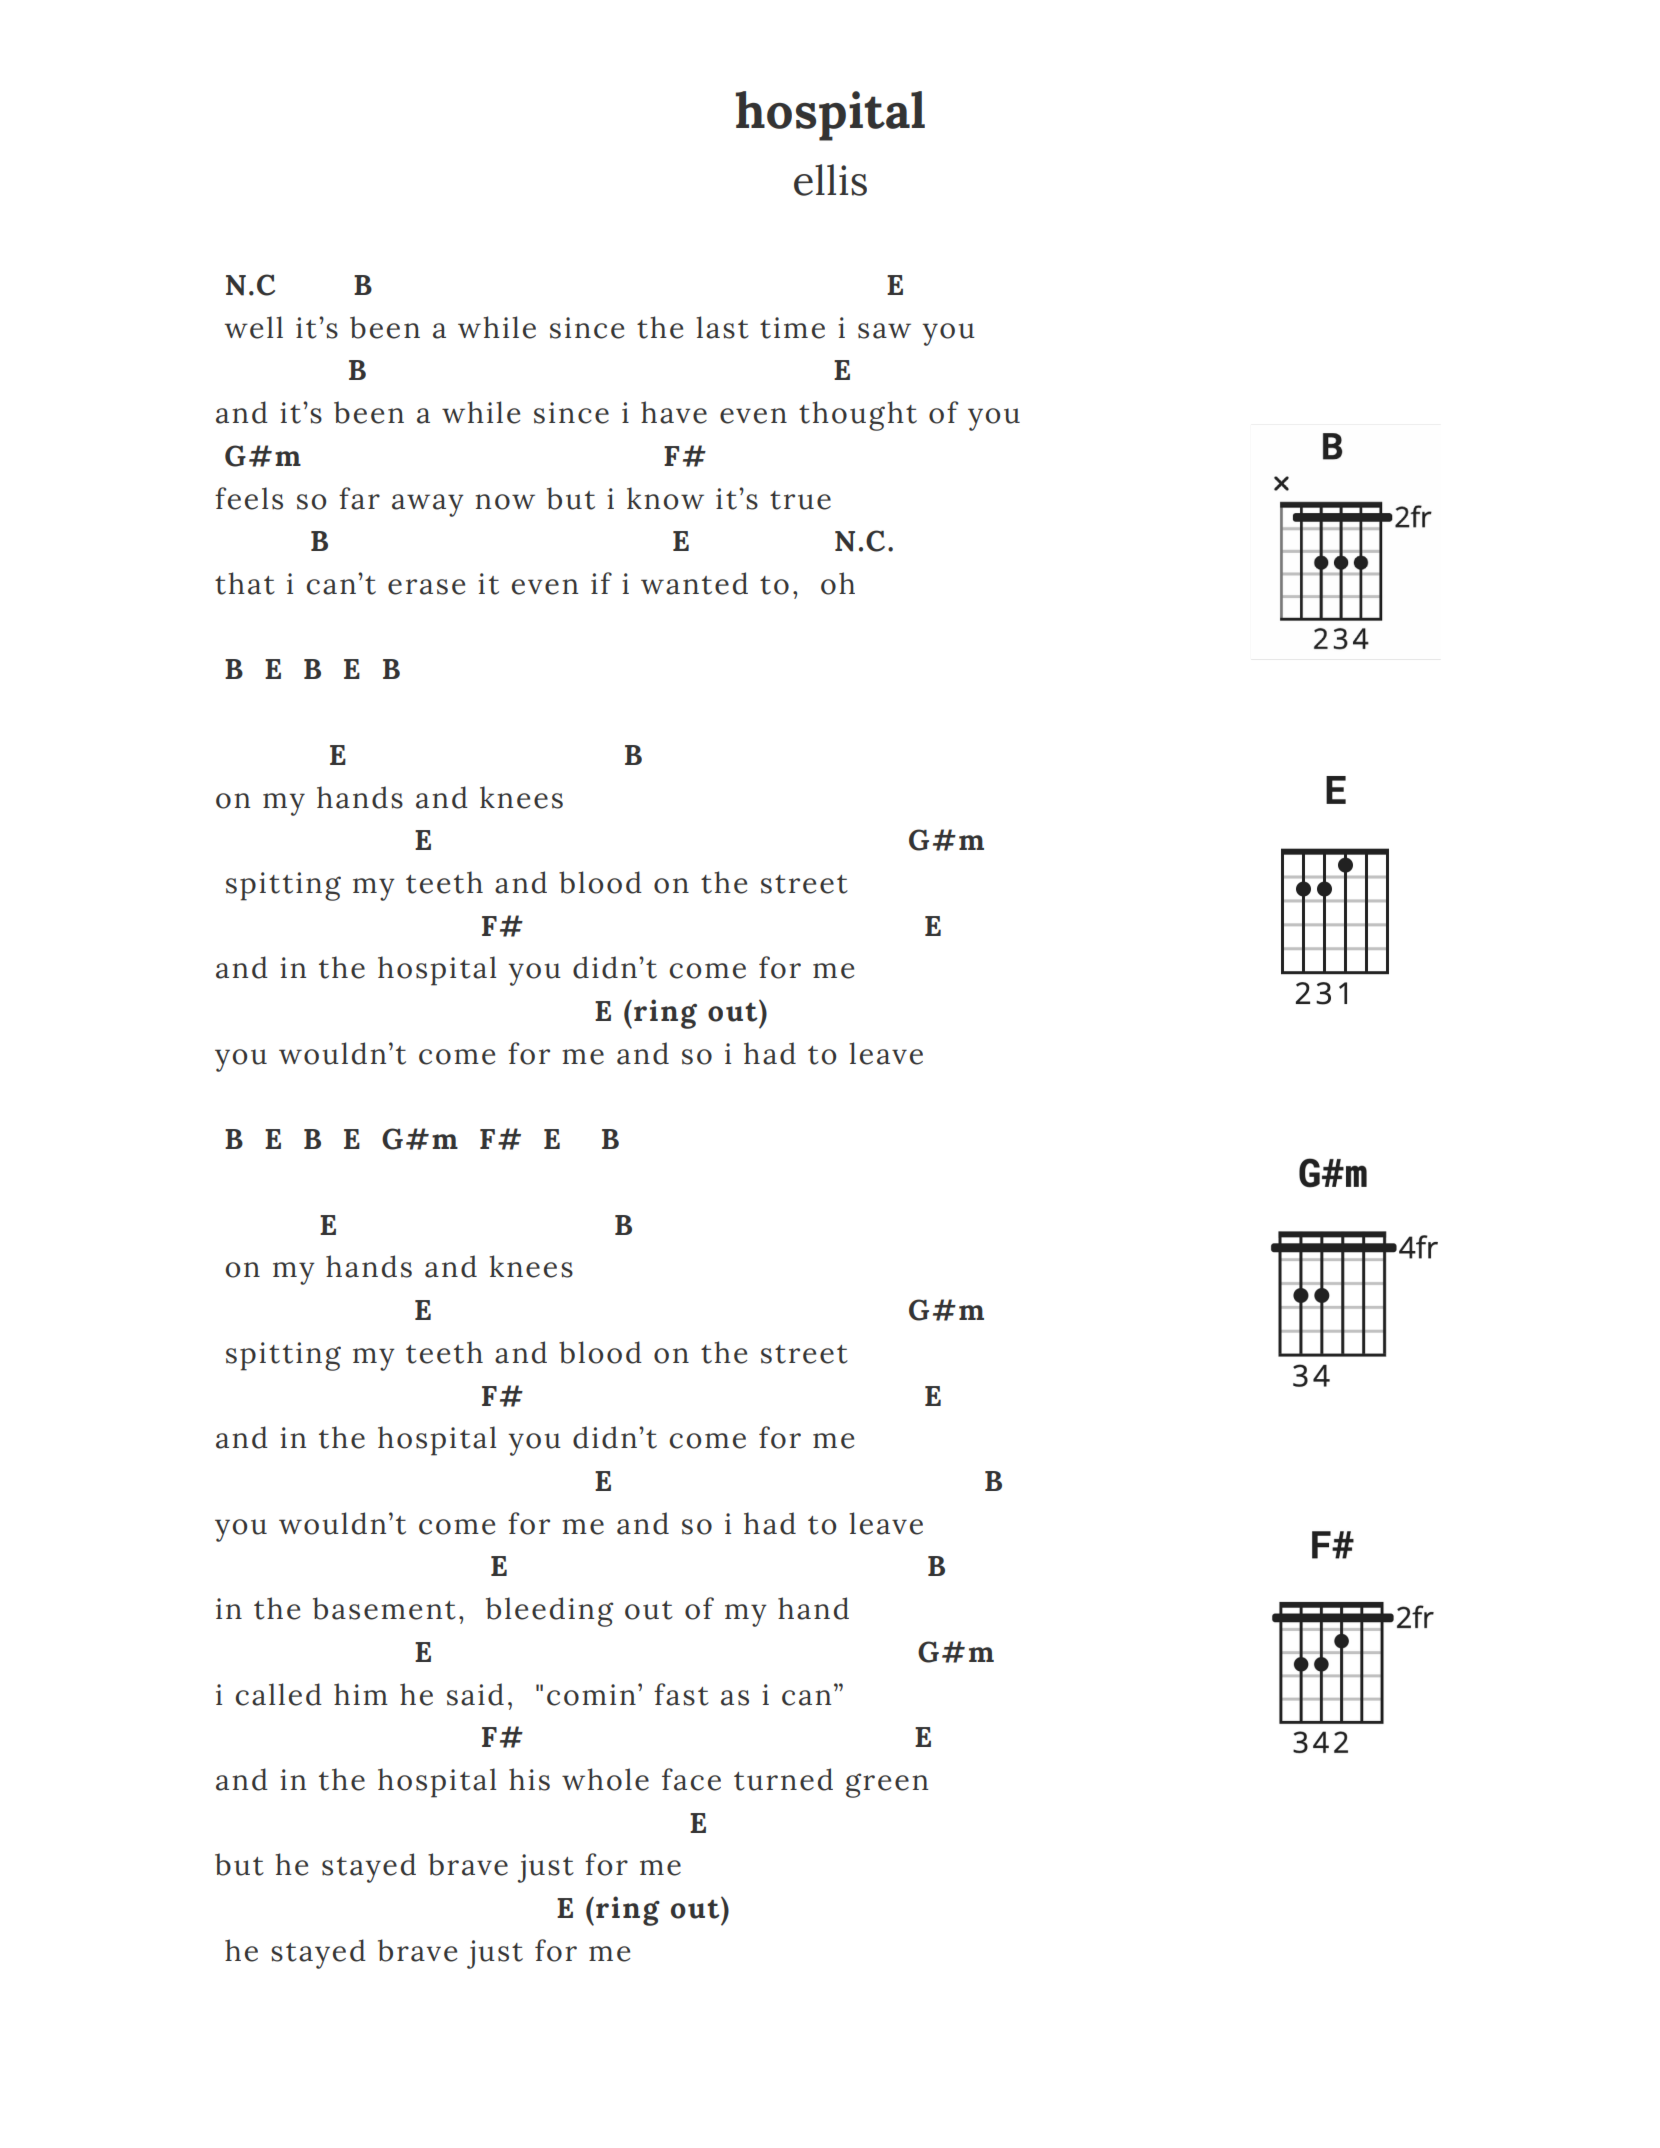  I want to click on basement, so click(384, 1608).
